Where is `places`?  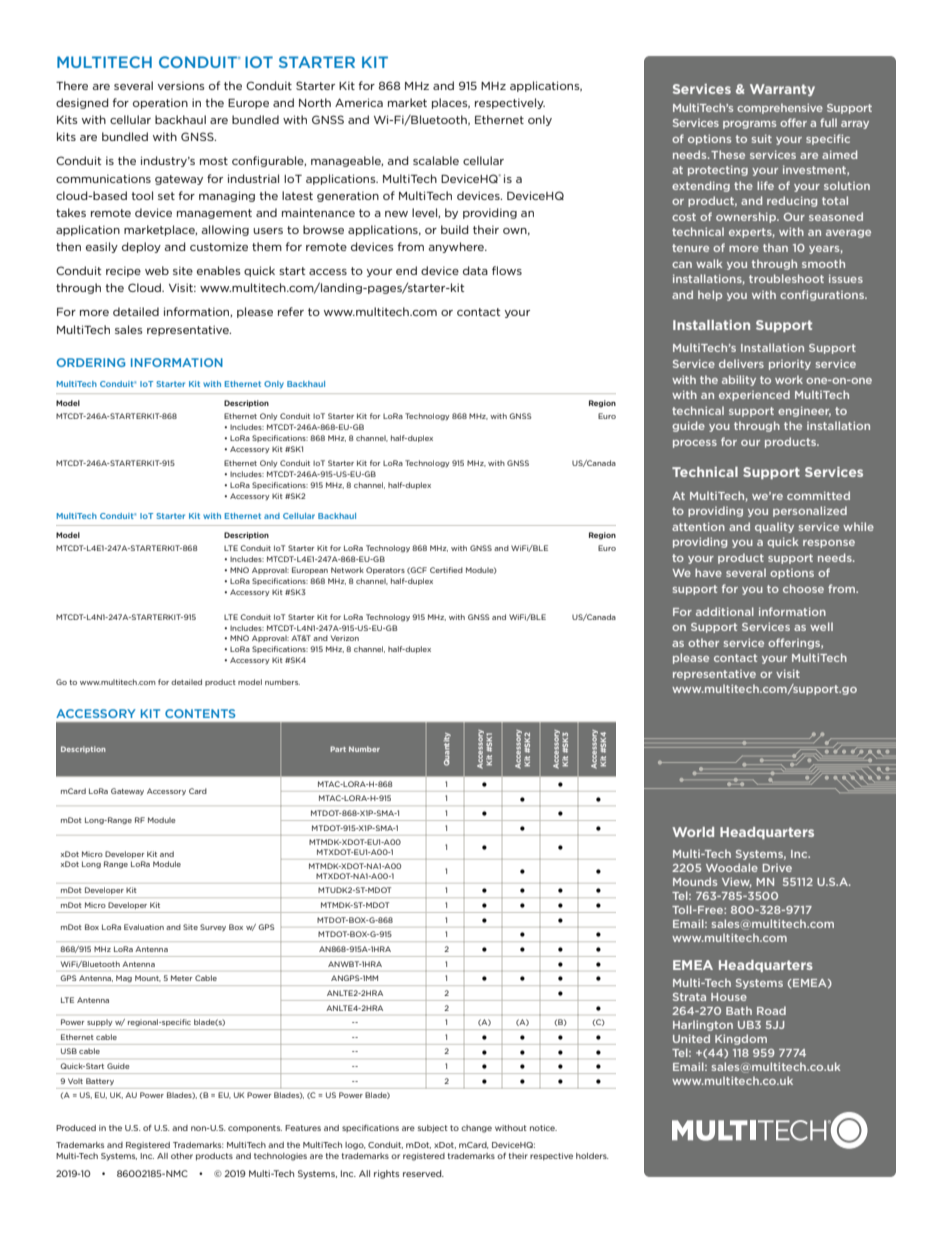 places is located at coordinates (451, 103).
